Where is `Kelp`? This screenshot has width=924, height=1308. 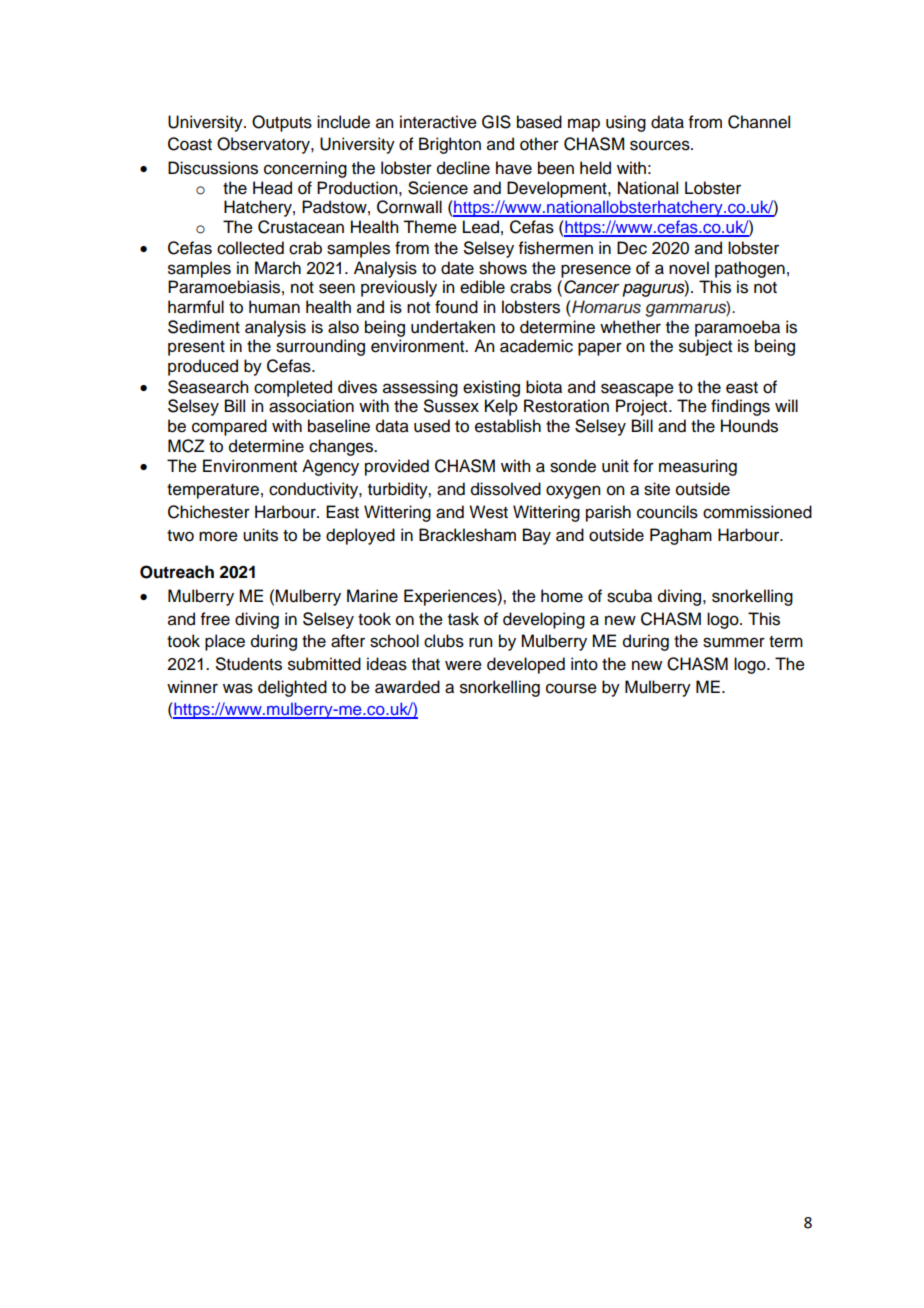 Kelp is located at coordinates (501, 407).
